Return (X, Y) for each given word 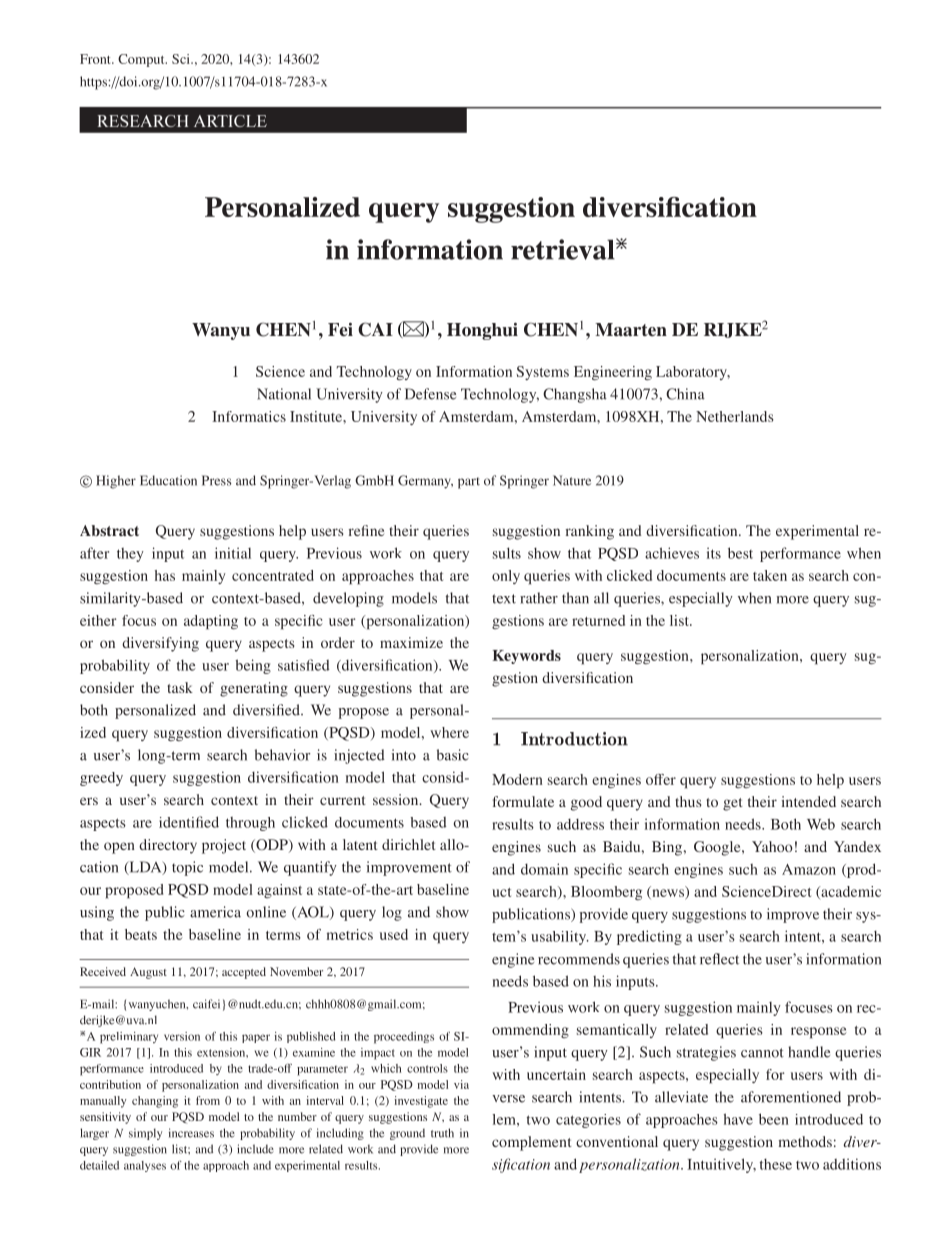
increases (191, 1133)
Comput (142, 60)
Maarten (631, 330)
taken (770, 575)
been (774, 1119)
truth (442, 1133)
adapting (211, 622)
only (506, 577)
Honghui (482, 331)
